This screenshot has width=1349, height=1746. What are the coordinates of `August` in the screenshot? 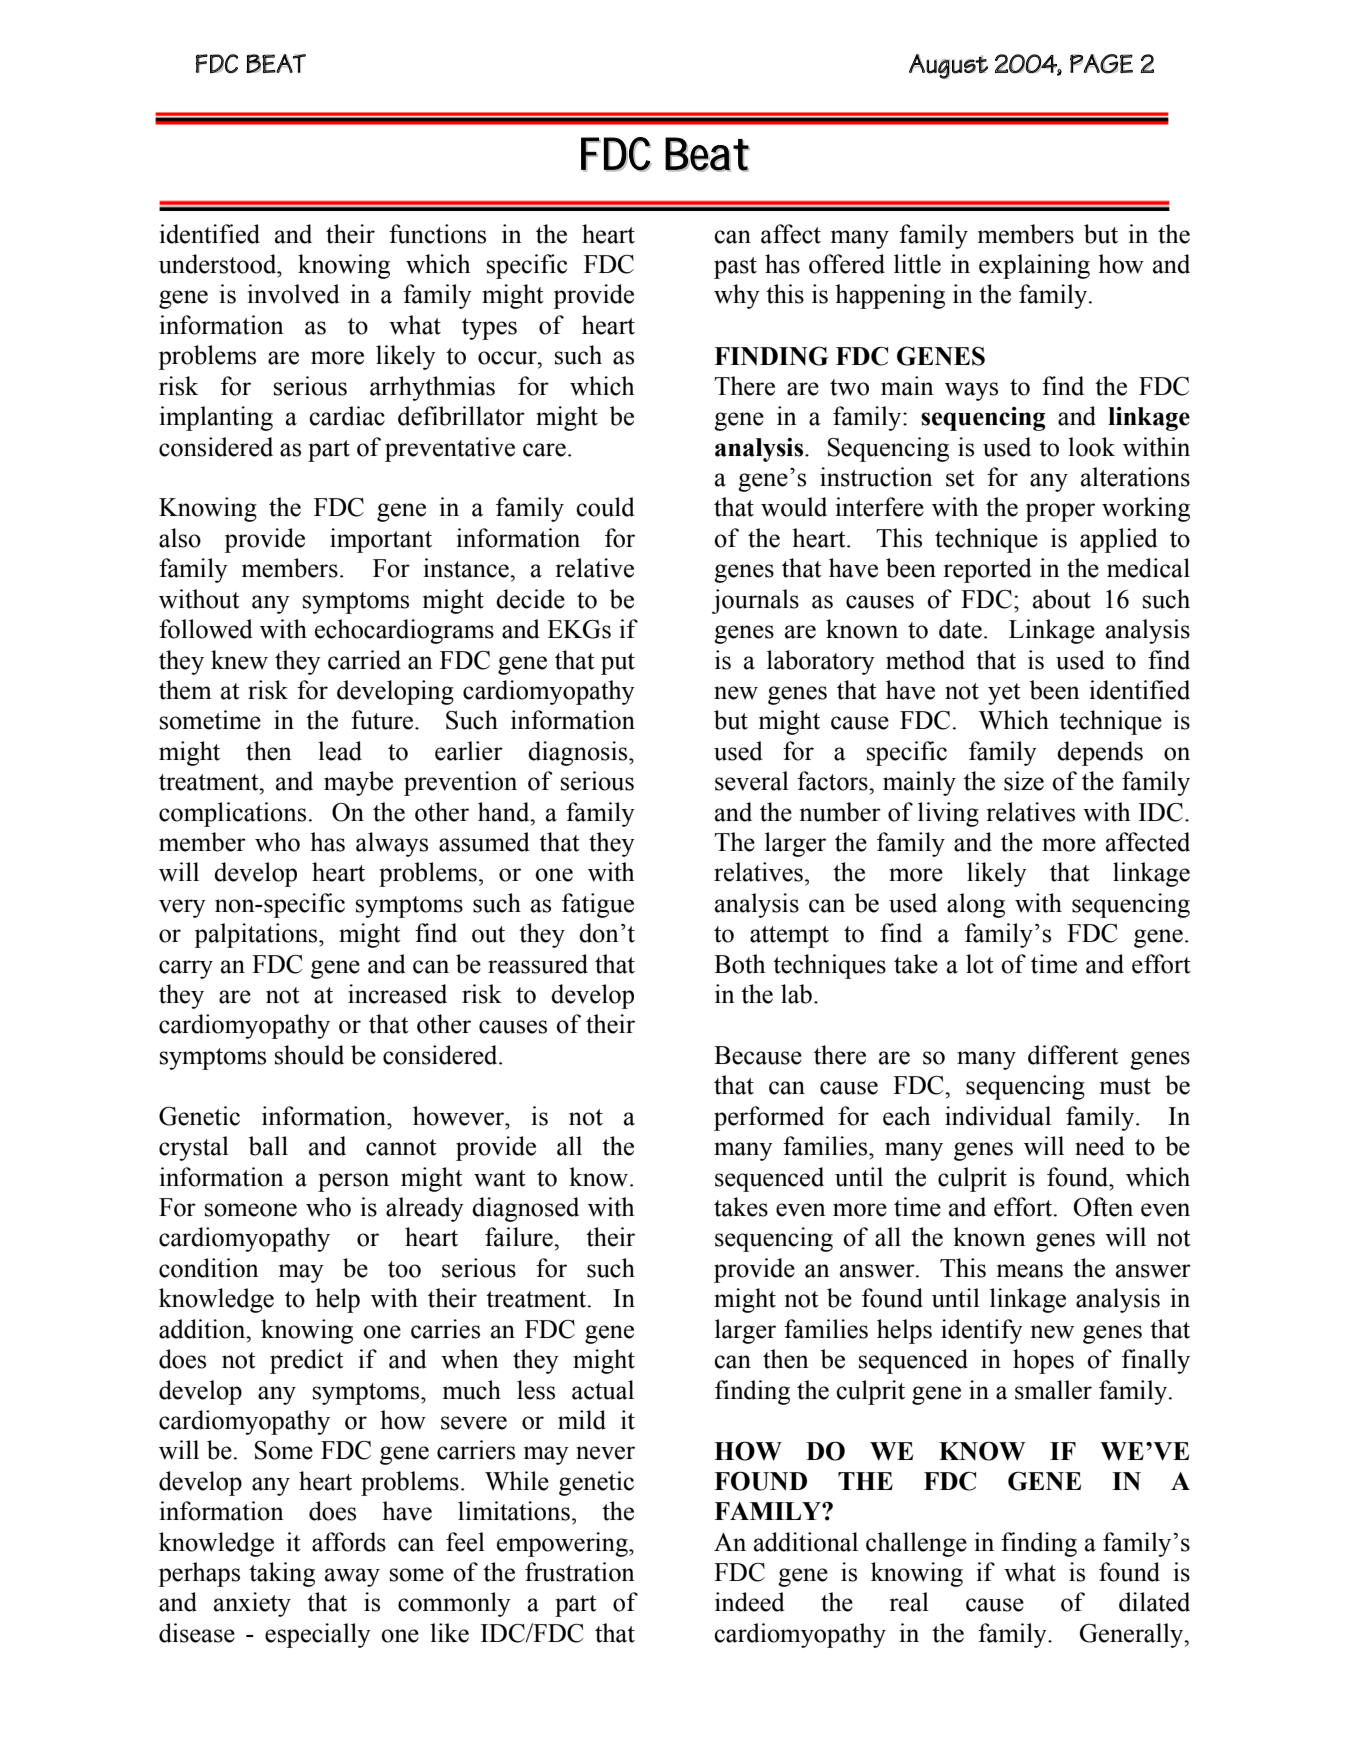 It's located at (948, 66).
